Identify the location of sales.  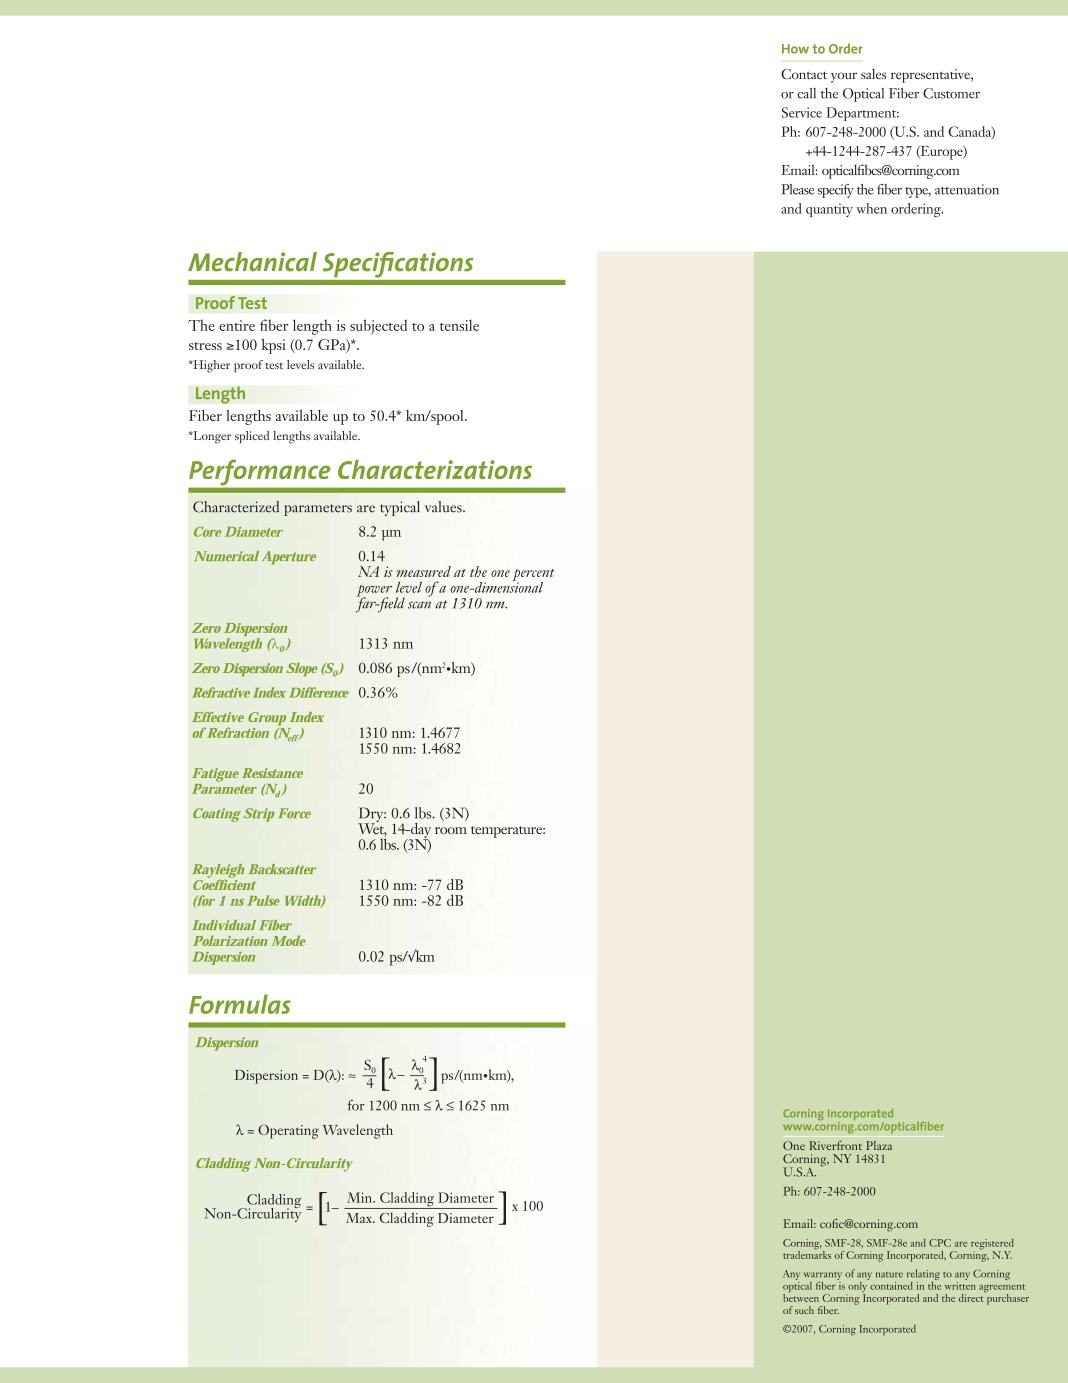
(874, 73).
